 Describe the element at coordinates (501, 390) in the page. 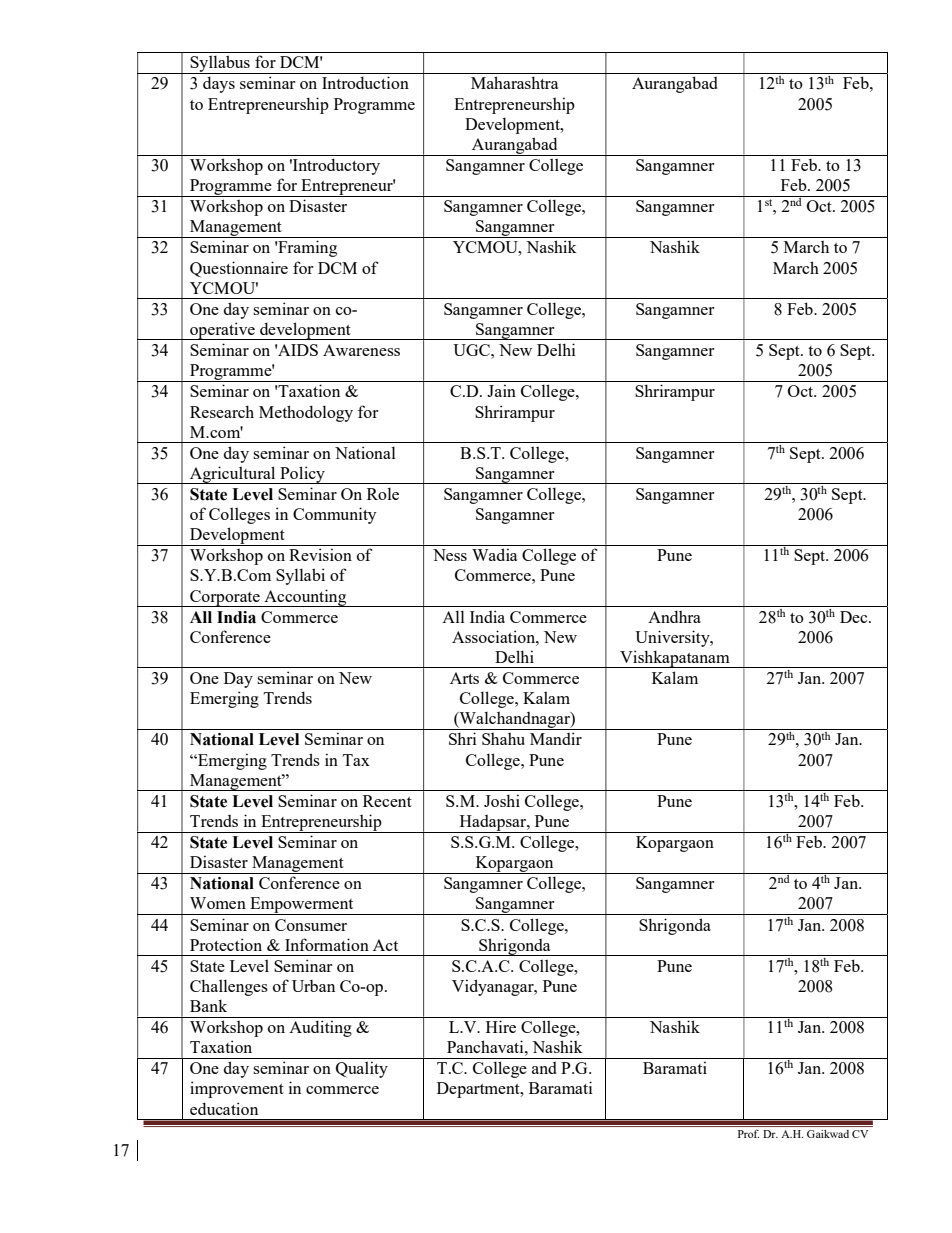

I see `Jain` at that location.
